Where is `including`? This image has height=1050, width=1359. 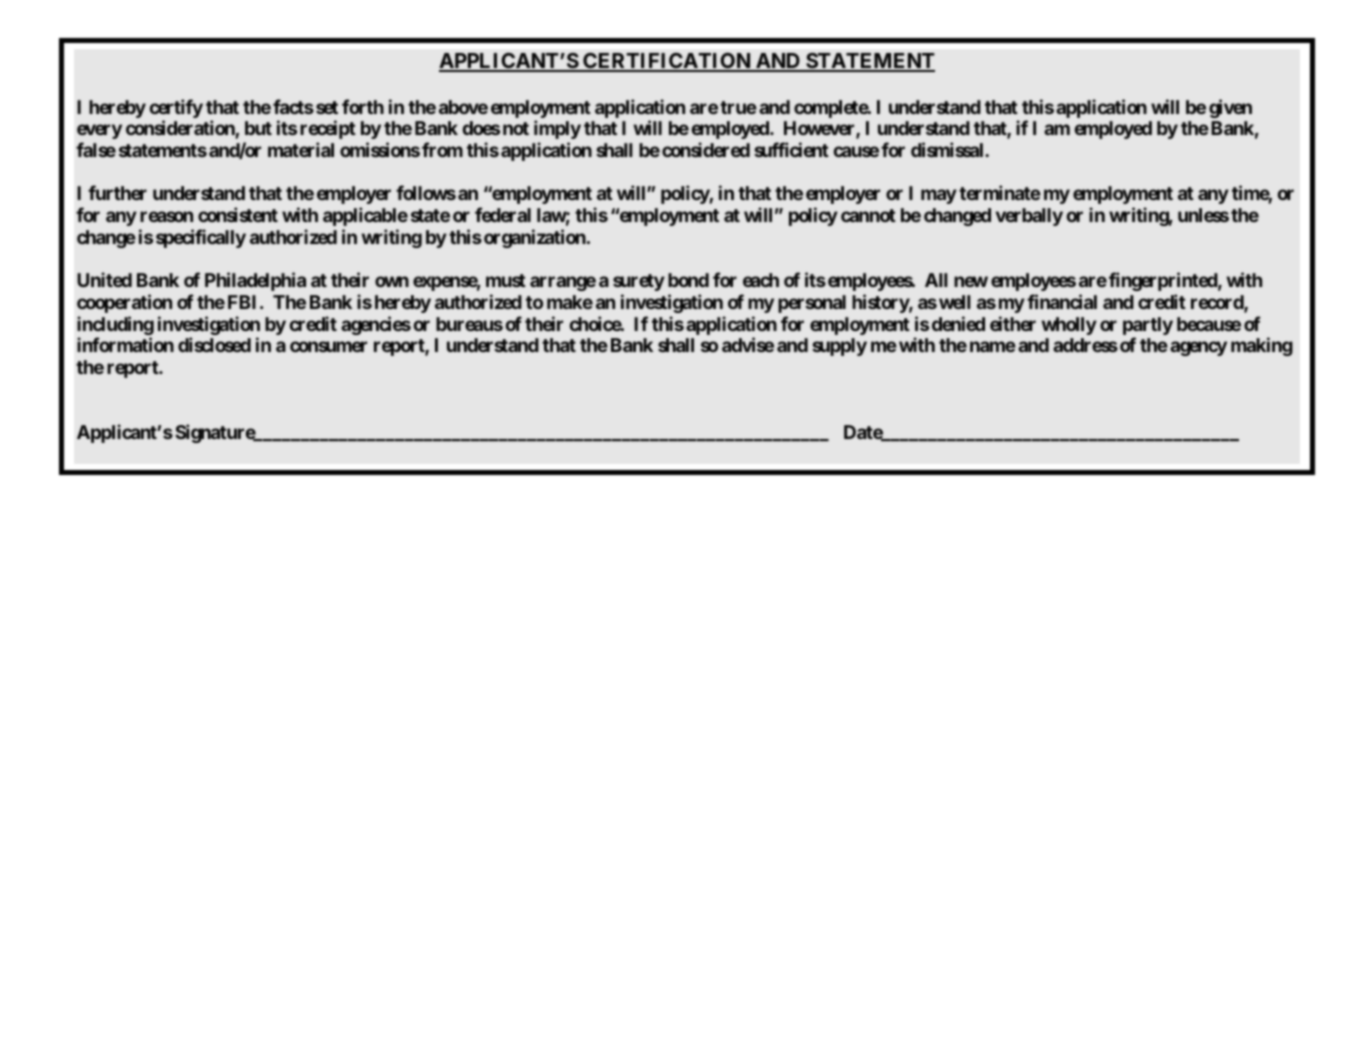
including is located at coordinates (115, 325).
